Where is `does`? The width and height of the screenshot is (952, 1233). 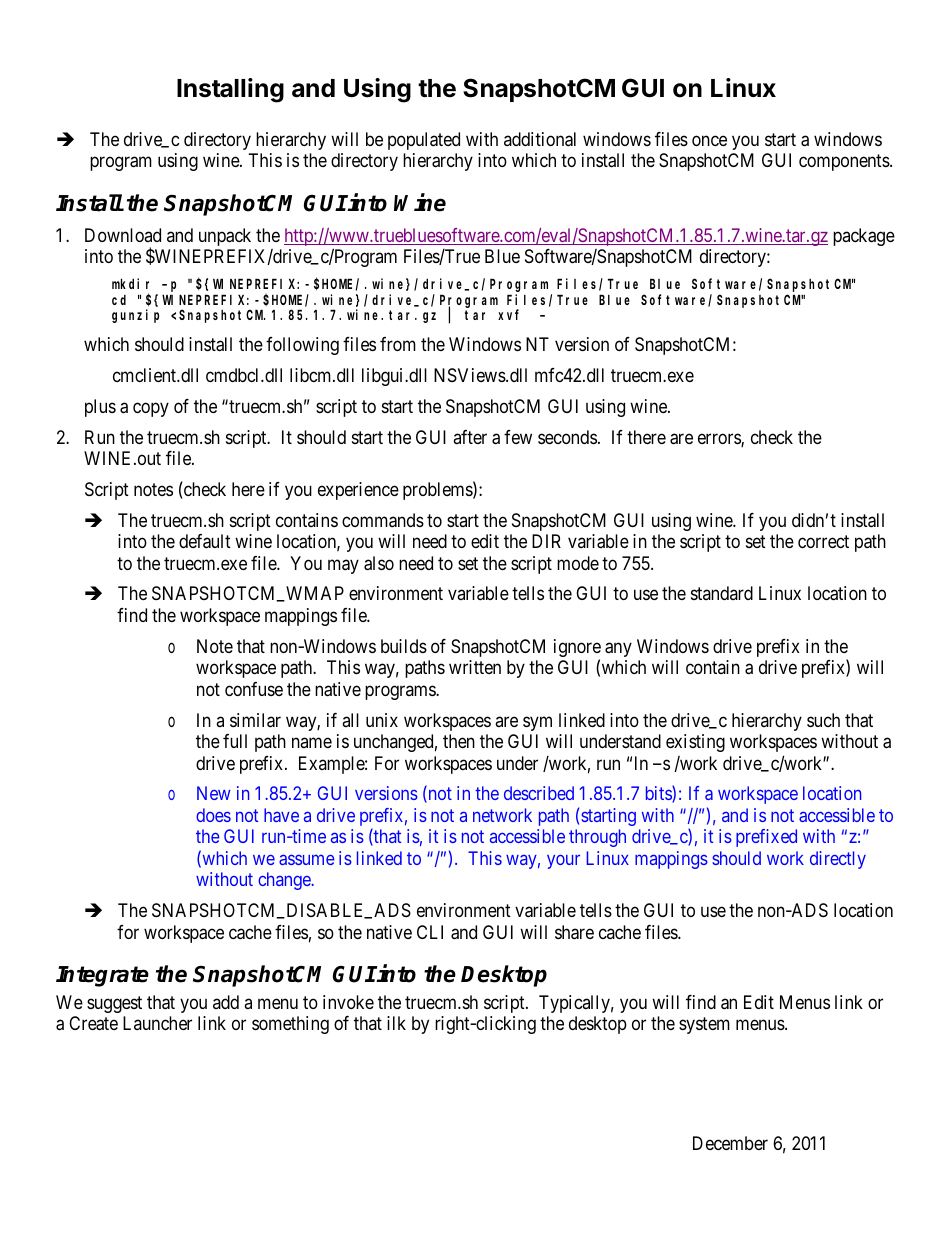 does is located at coordinates (213, 815).
